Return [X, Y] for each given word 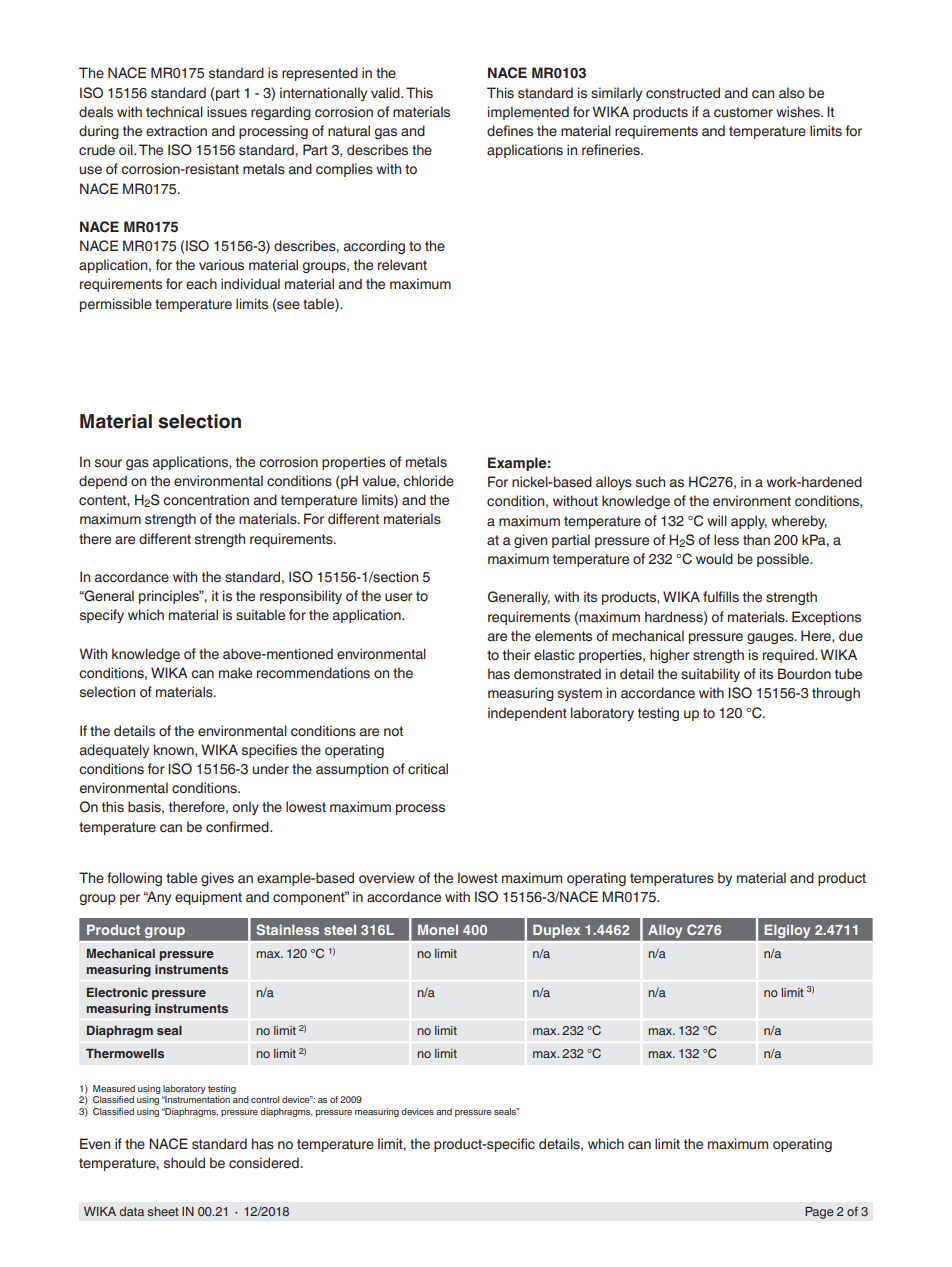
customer [743, 112]
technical [174, 112]
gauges [771, 638]
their [517, 654]
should [184, 1162]
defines [510, 131]
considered [264, 1163]
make [235, 672]
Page [819, 1212]
